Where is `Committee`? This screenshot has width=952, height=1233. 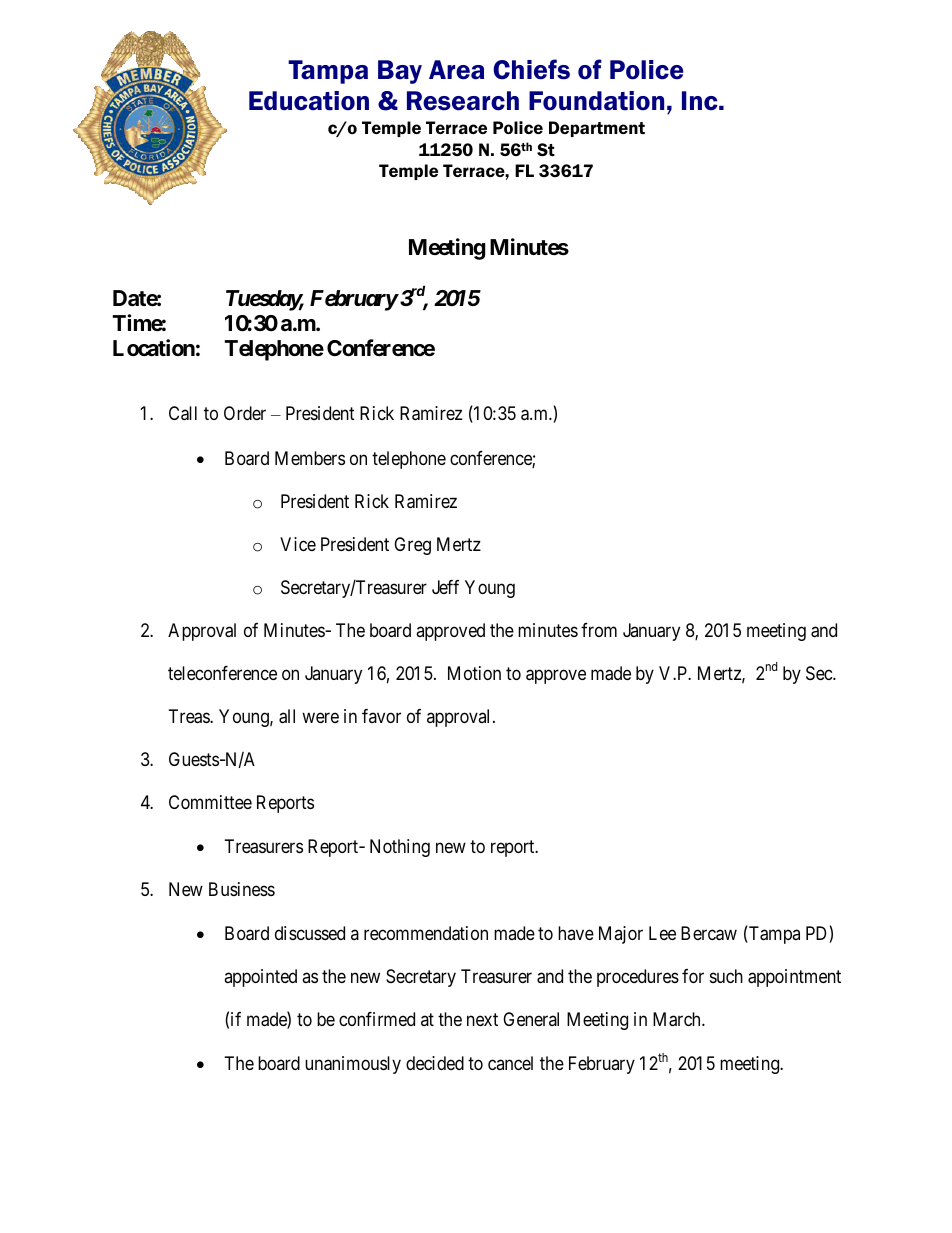 Committee is located at coordinates (210, 802).
